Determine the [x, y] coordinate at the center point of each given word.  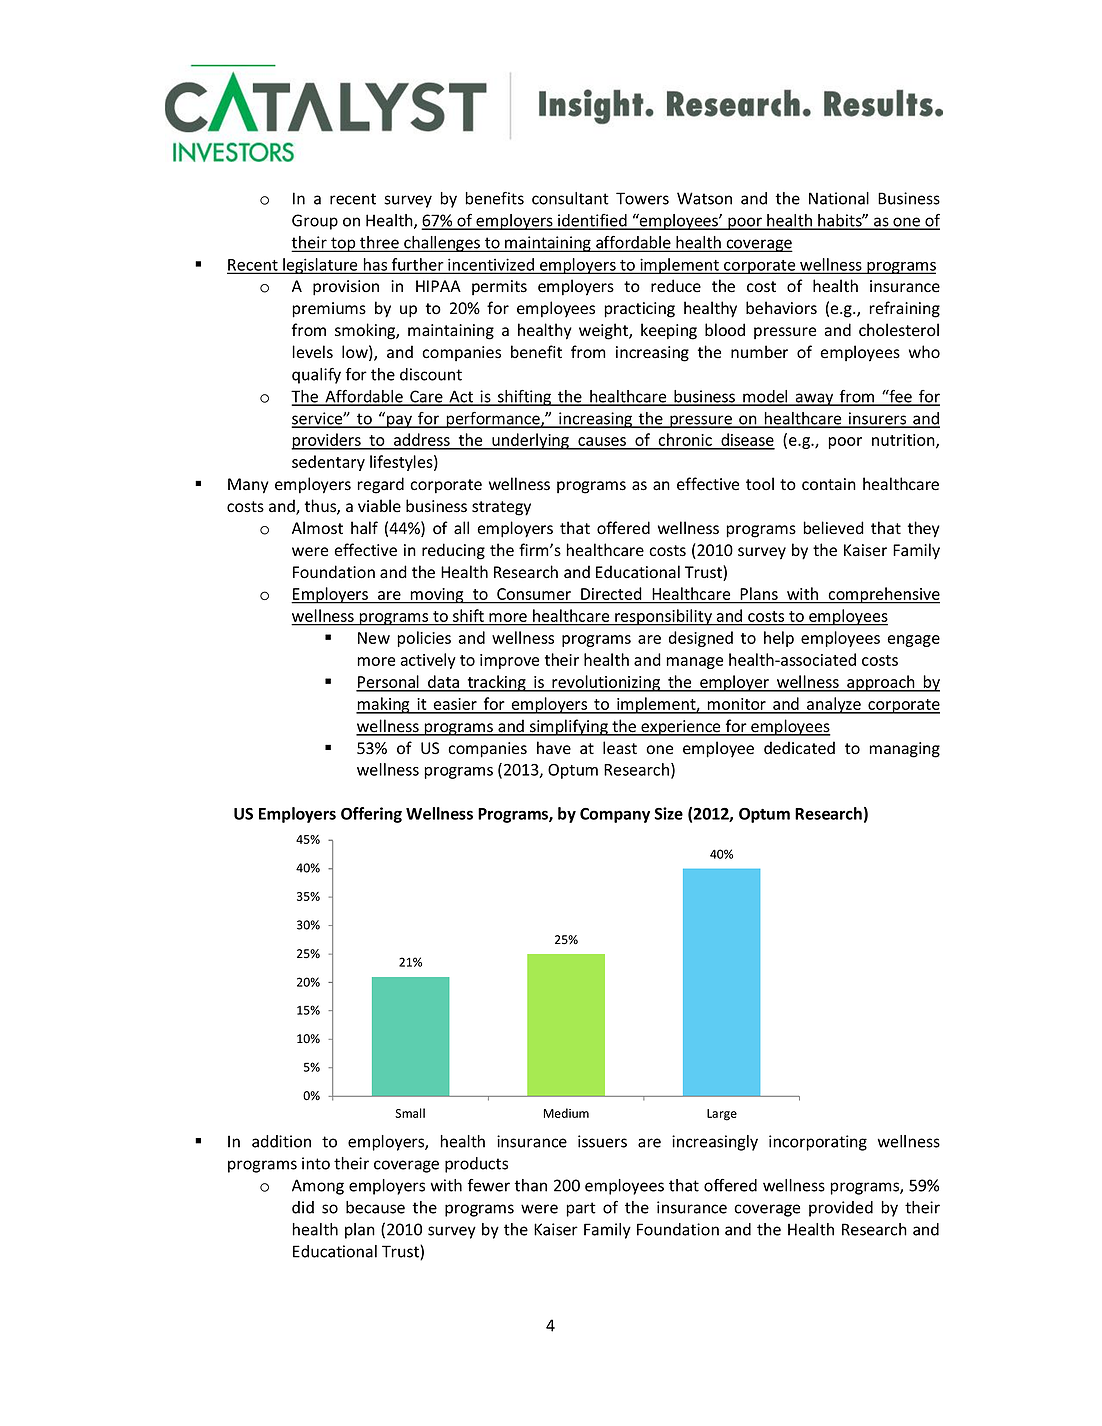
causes [602, 443]
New [374, 638]
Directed [611, 593]
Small [410, 1113]
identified [592, 221]
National [839, 198]
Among [318, 1187]
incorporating [818, 1143]
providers [327, 441]
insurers [878, 419]
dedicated [799, 748]
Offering [371, 815]
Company [615, 815]
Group [315, 222]
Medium [566, 1113]
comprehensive [883, 595]
